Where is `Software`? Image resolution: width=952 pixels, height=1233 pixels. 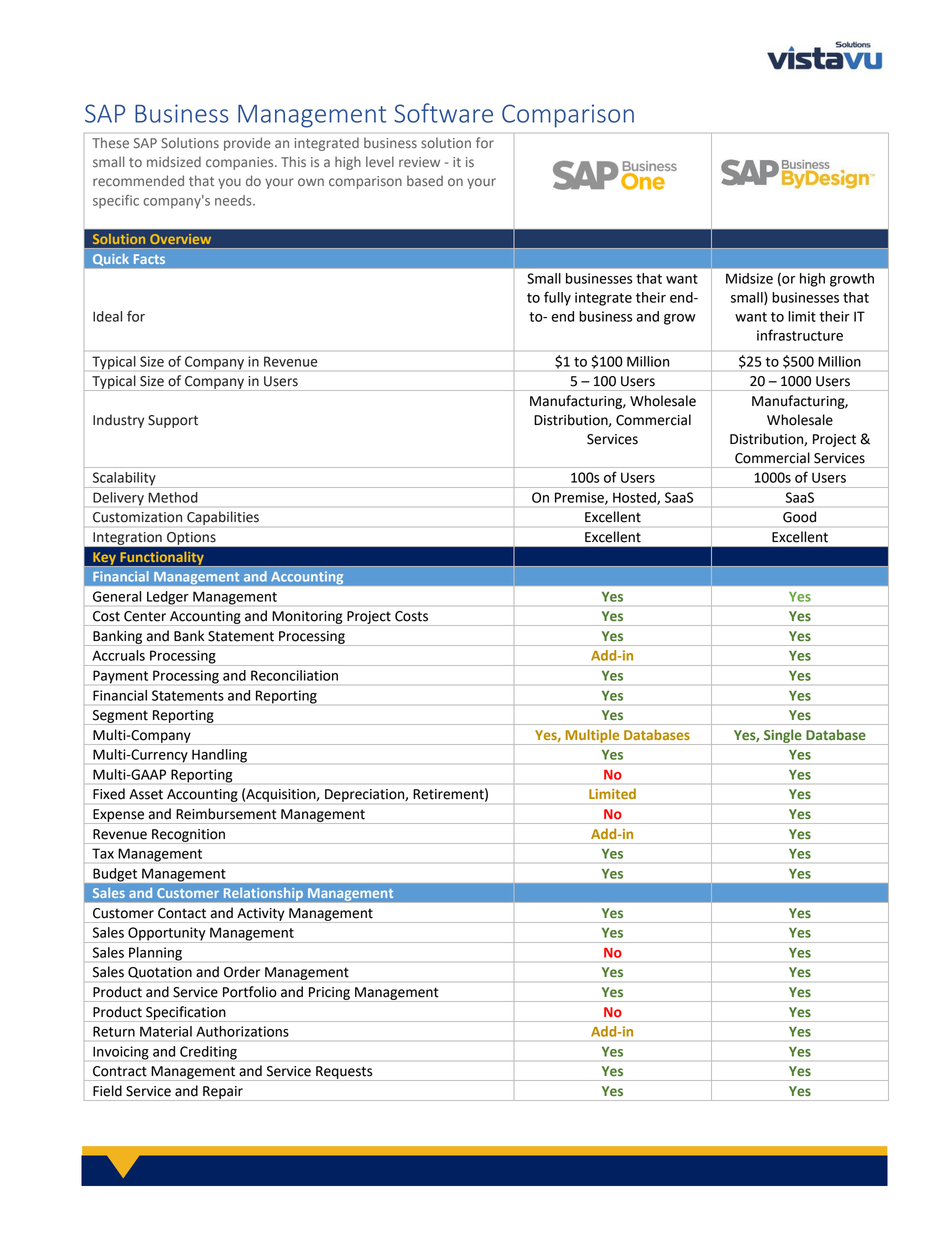
Software is located at coordinates (443, 113).
